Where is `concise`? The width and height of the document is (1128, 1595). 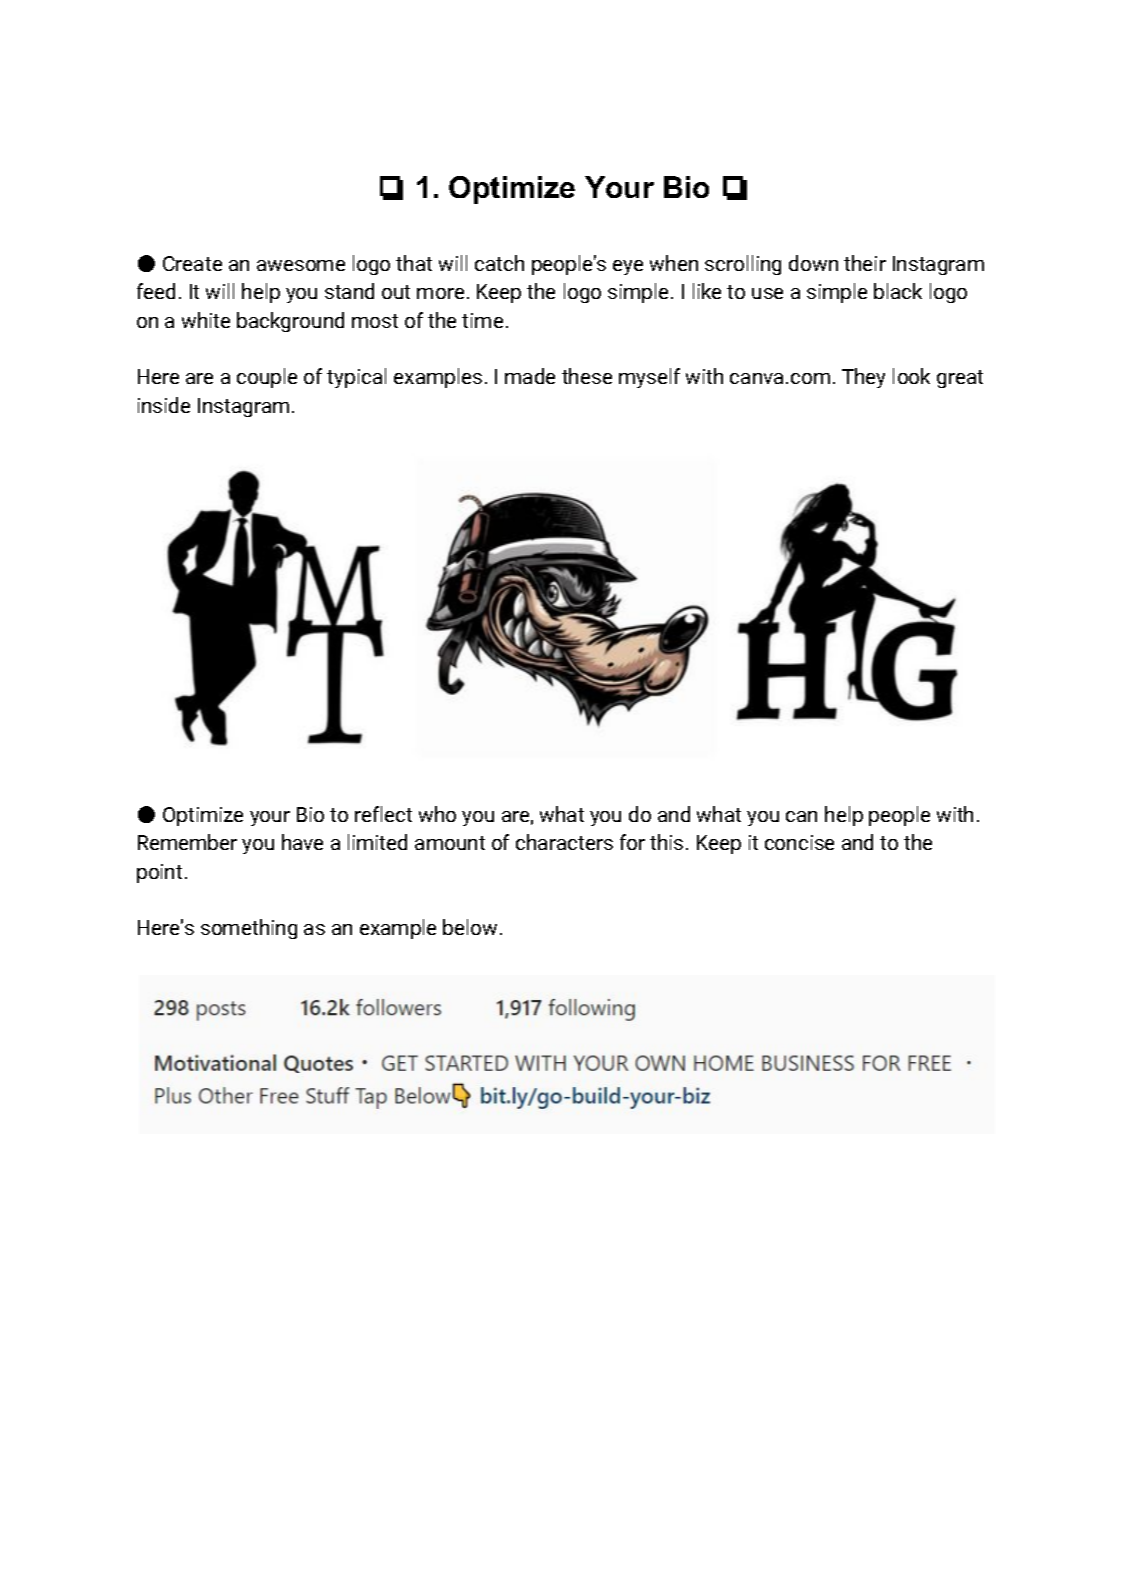 concise is located at coordinates (799, 842).
